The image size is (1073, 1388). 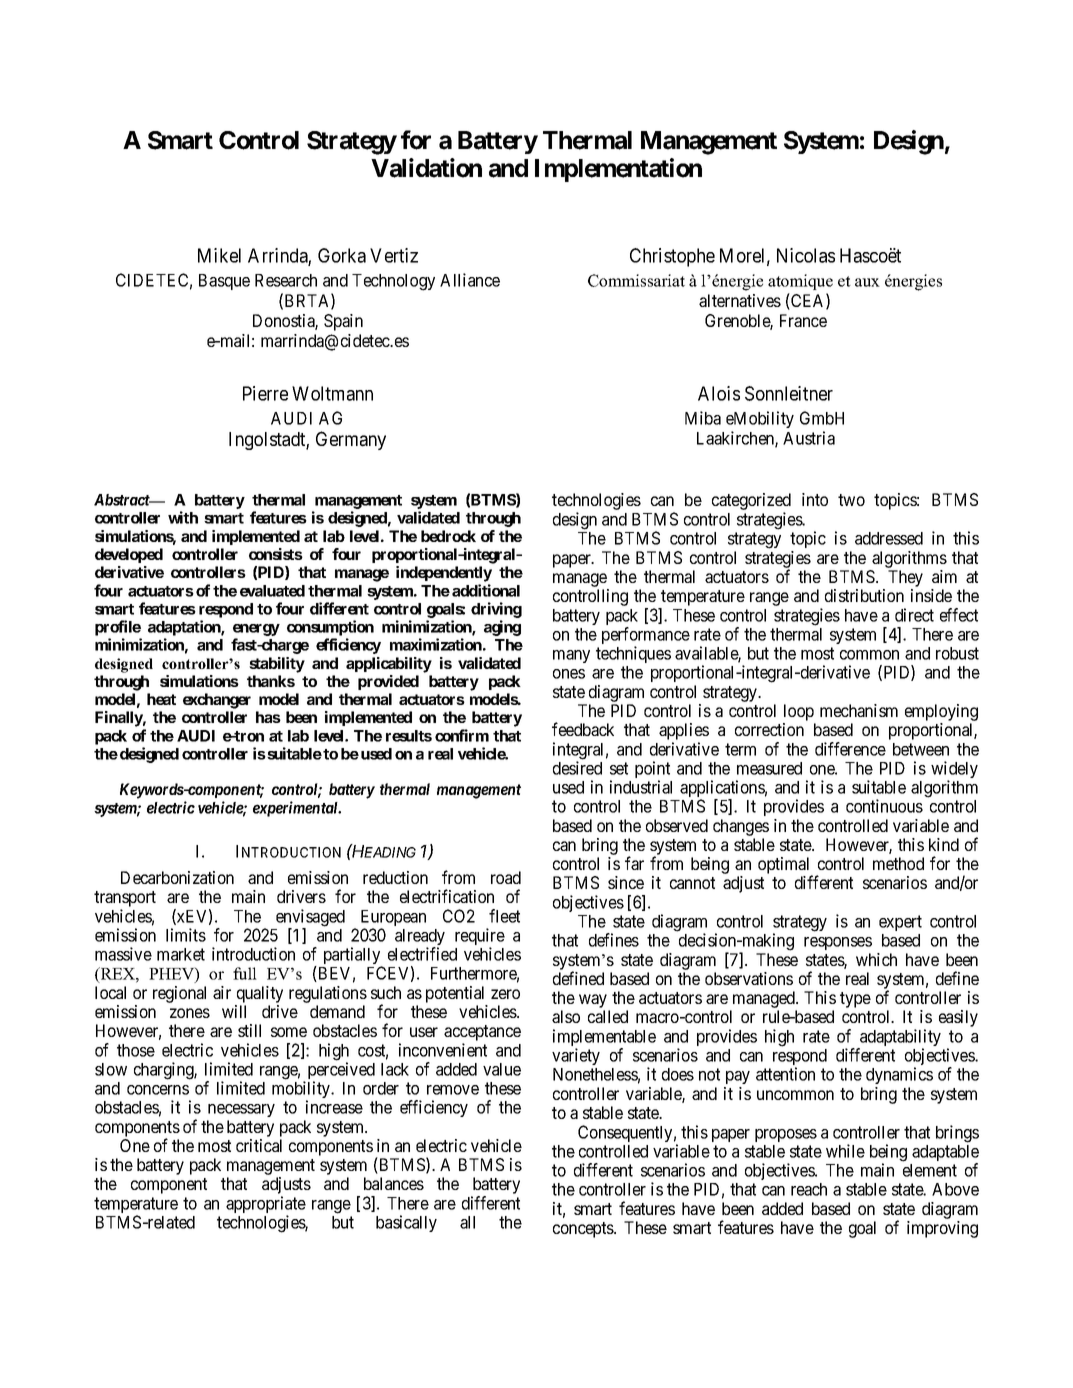 I want to click on appropriate, so click(x=266, y=1206).
